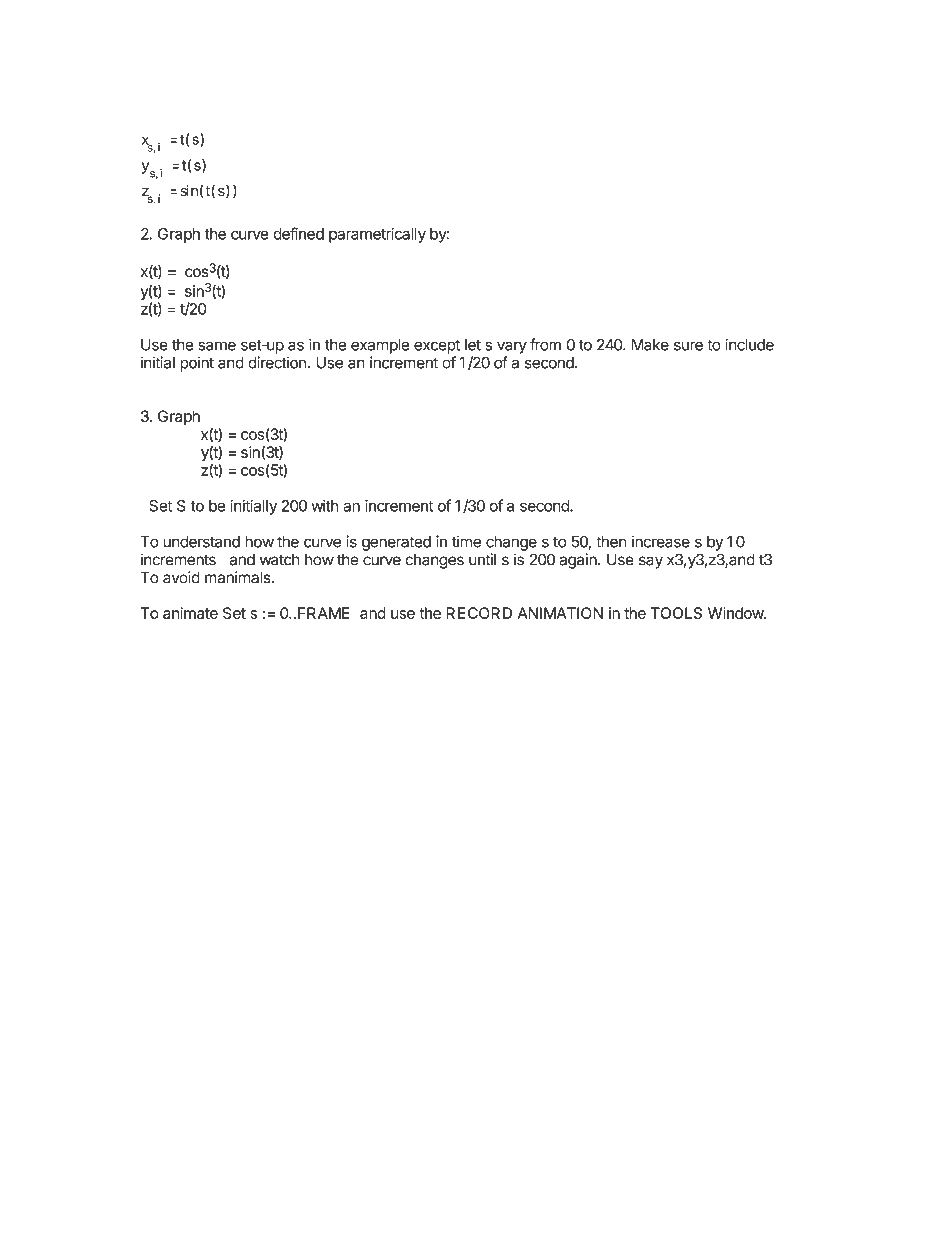 This page has height=1233, width=952. I want to click on with, so click(325, 506).
